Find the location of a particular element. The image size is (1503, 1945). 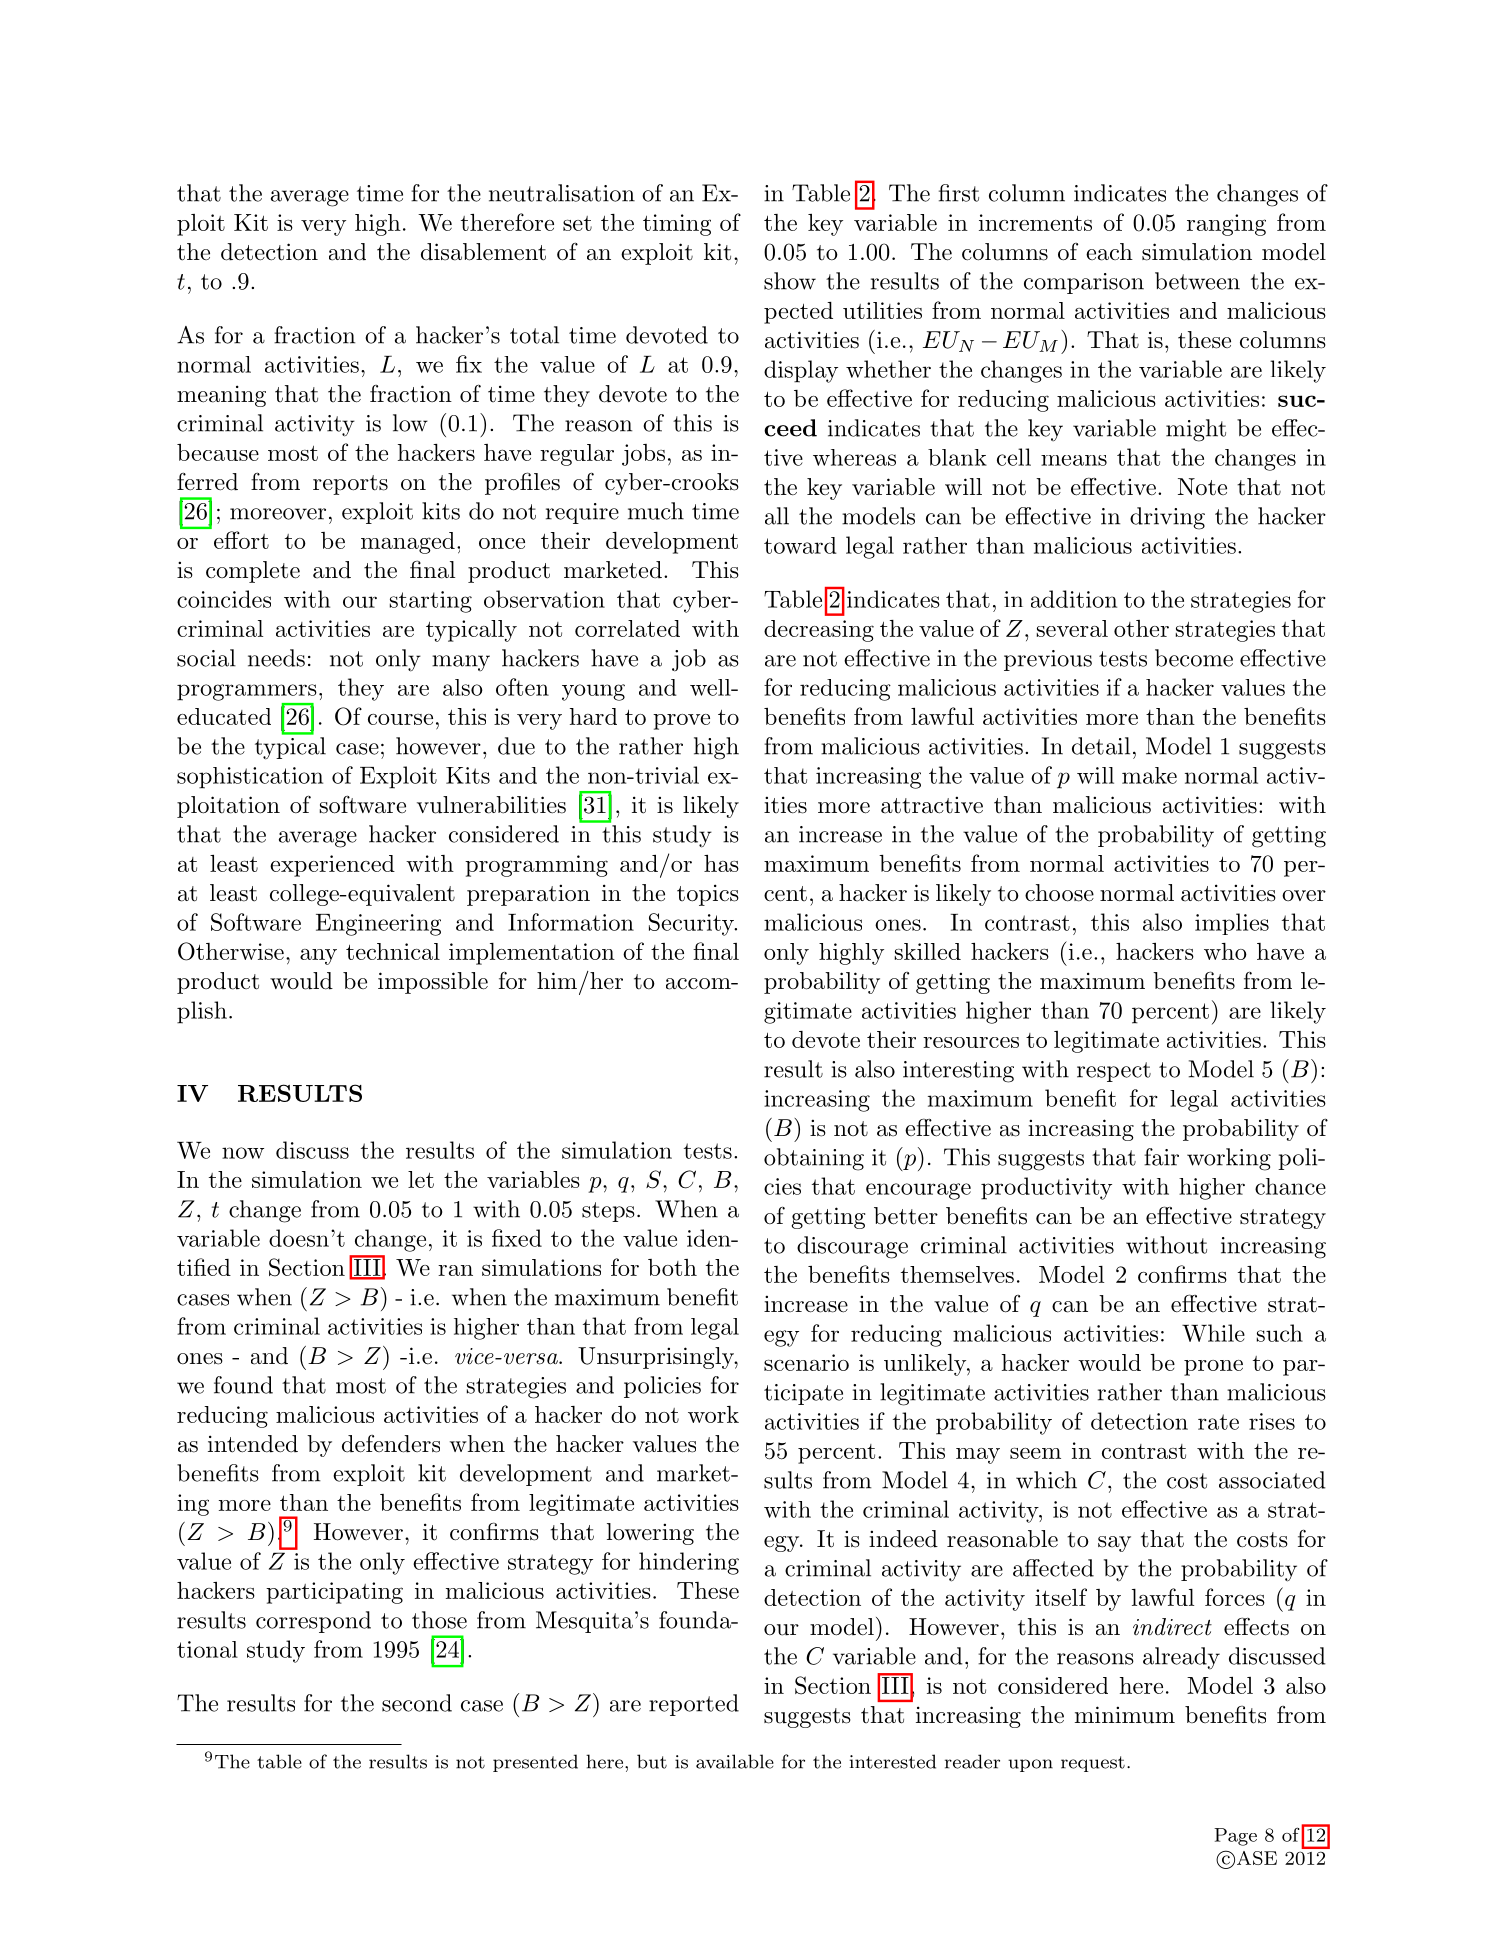

total is located at coordinates (534, 335).
